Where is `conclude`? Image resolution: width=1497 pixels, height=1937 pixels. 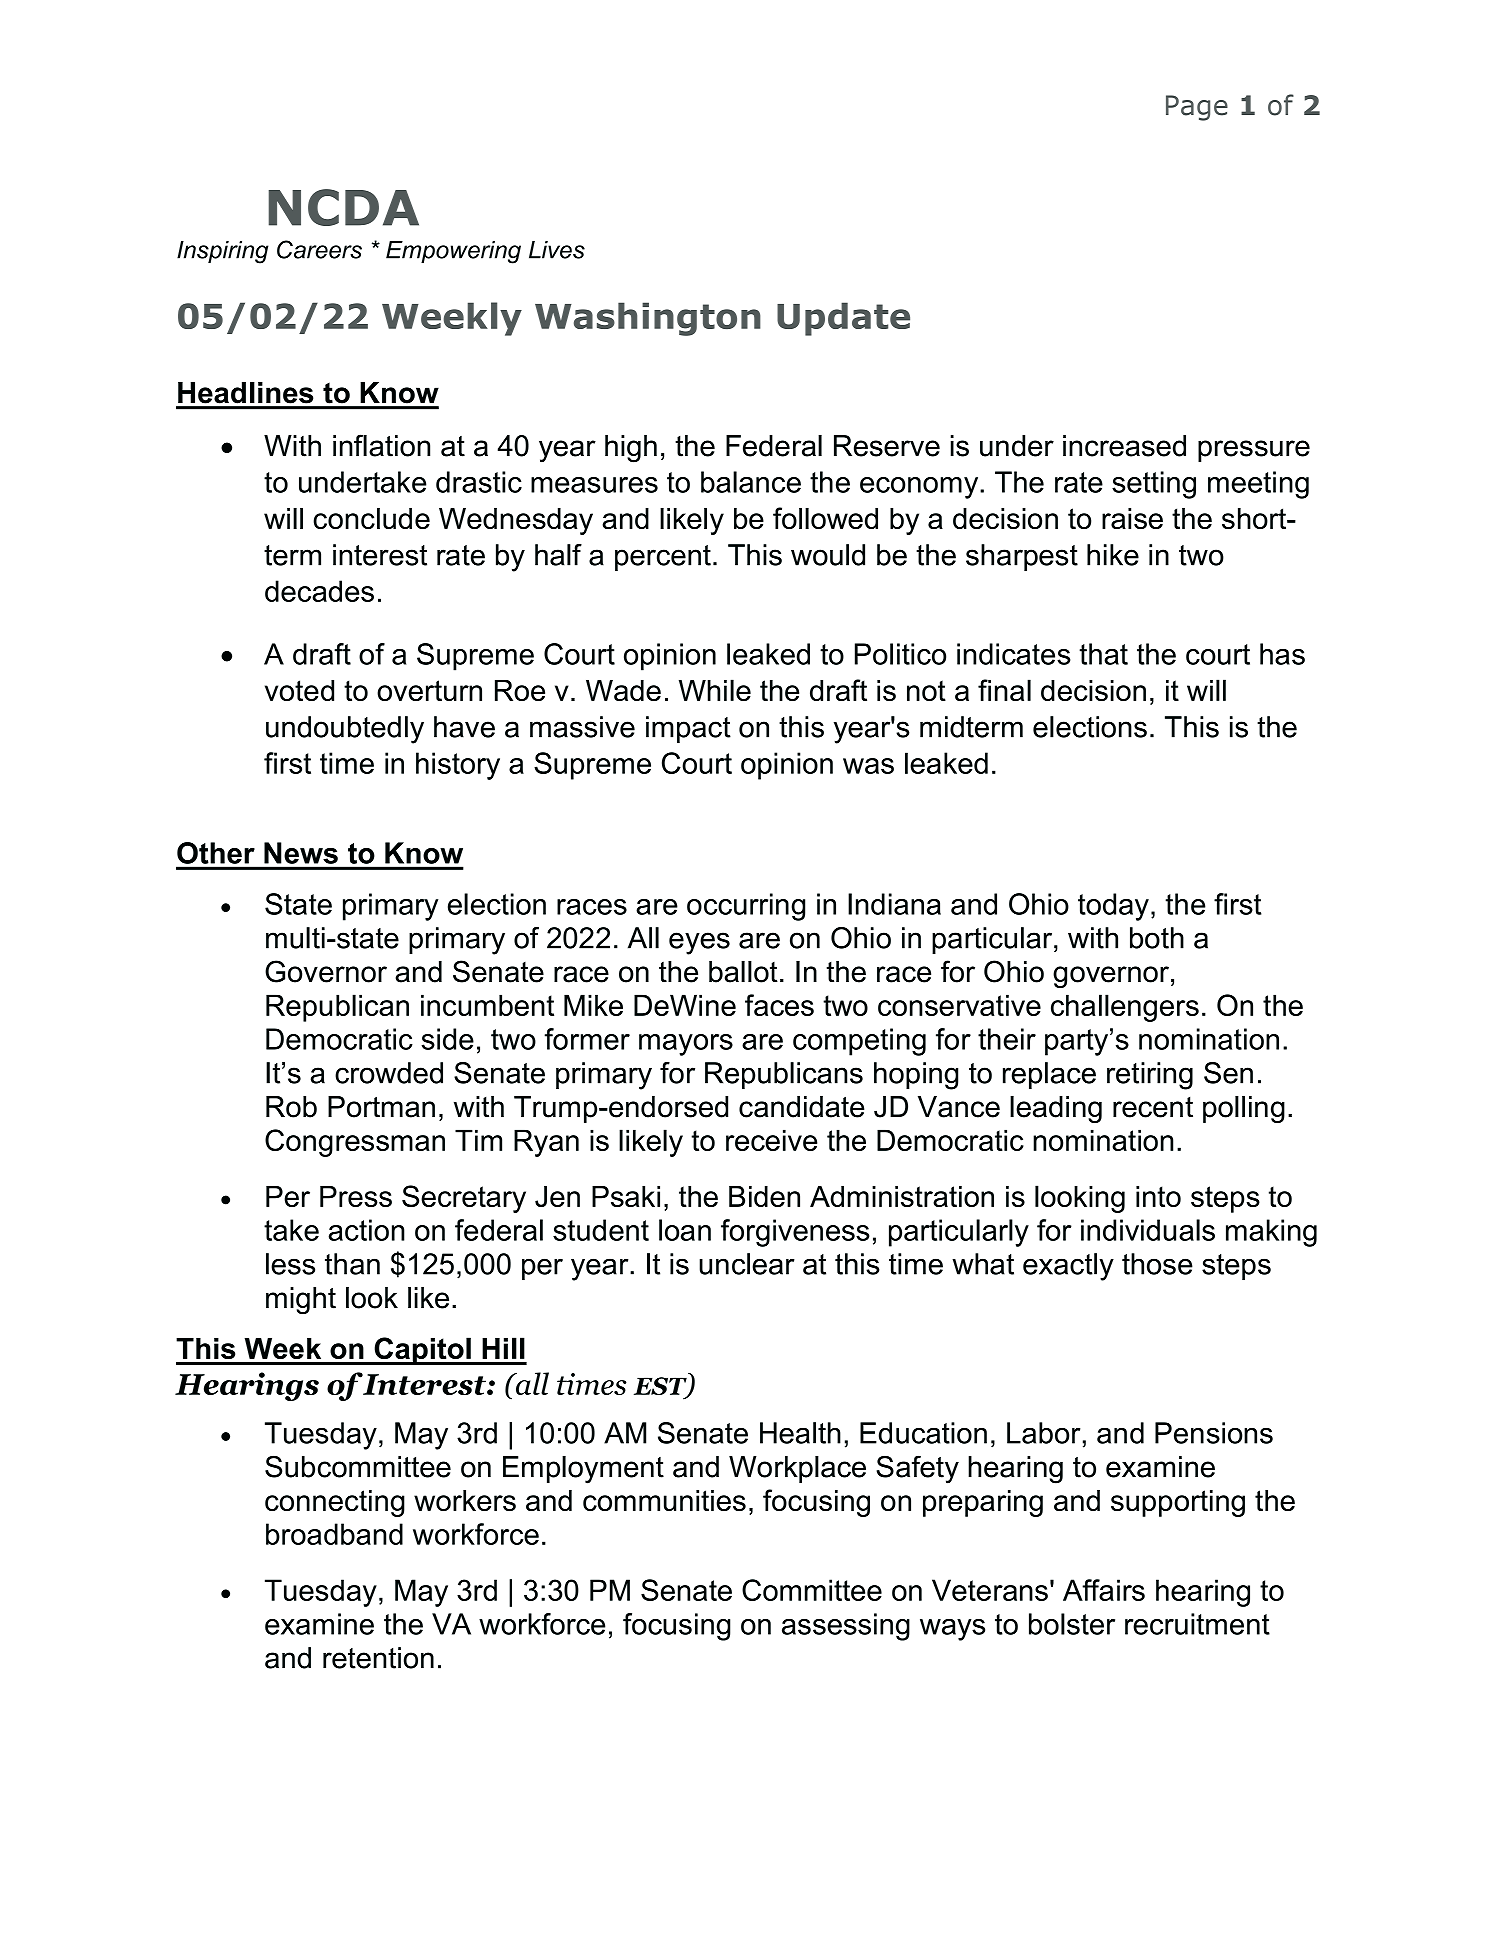 conclude is located at coordinates (371, 519).
